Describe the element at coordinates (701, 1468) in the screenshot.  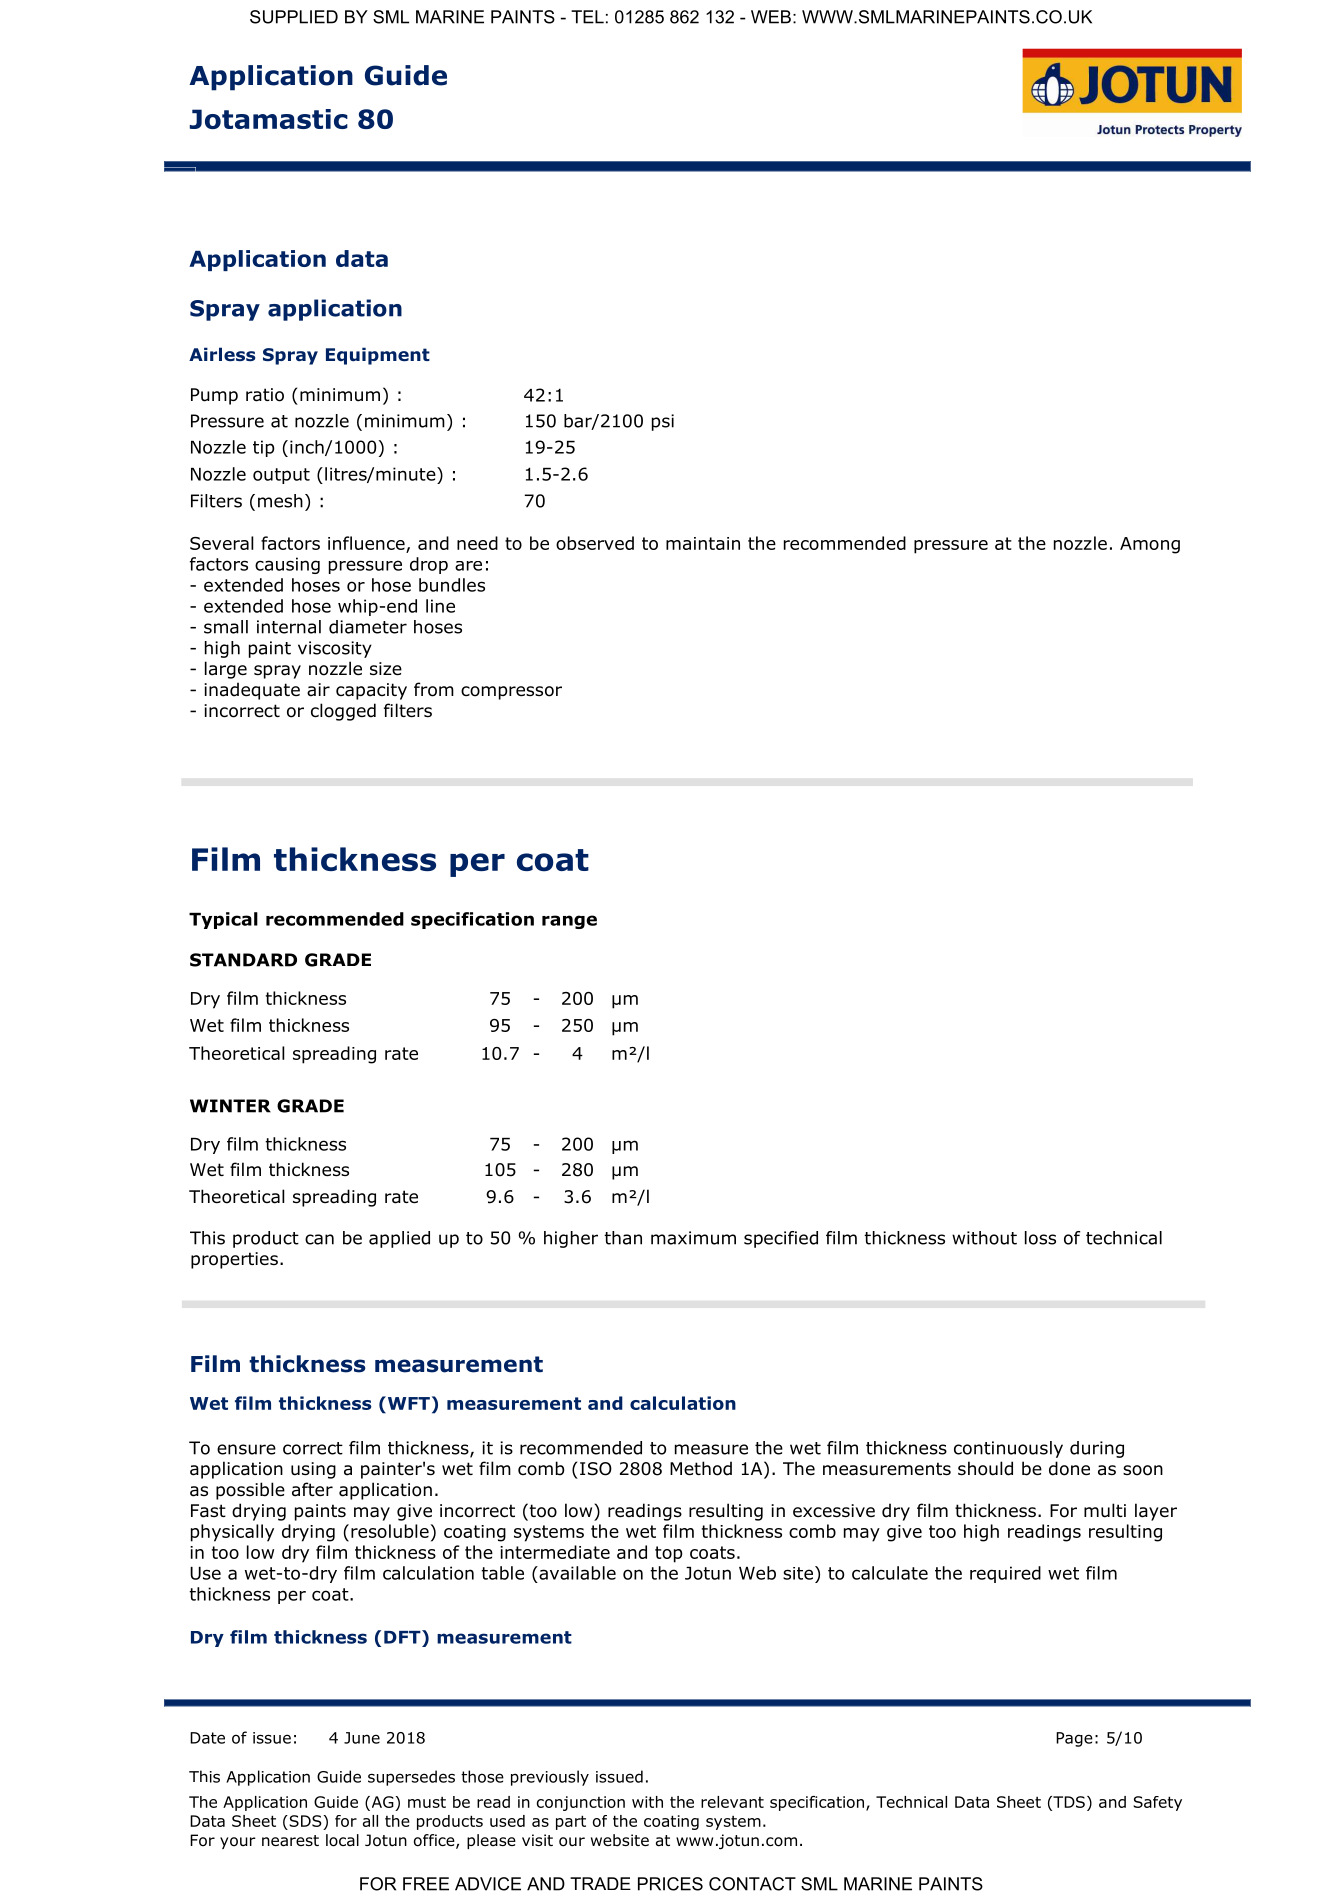
I see `Method` at that location.
